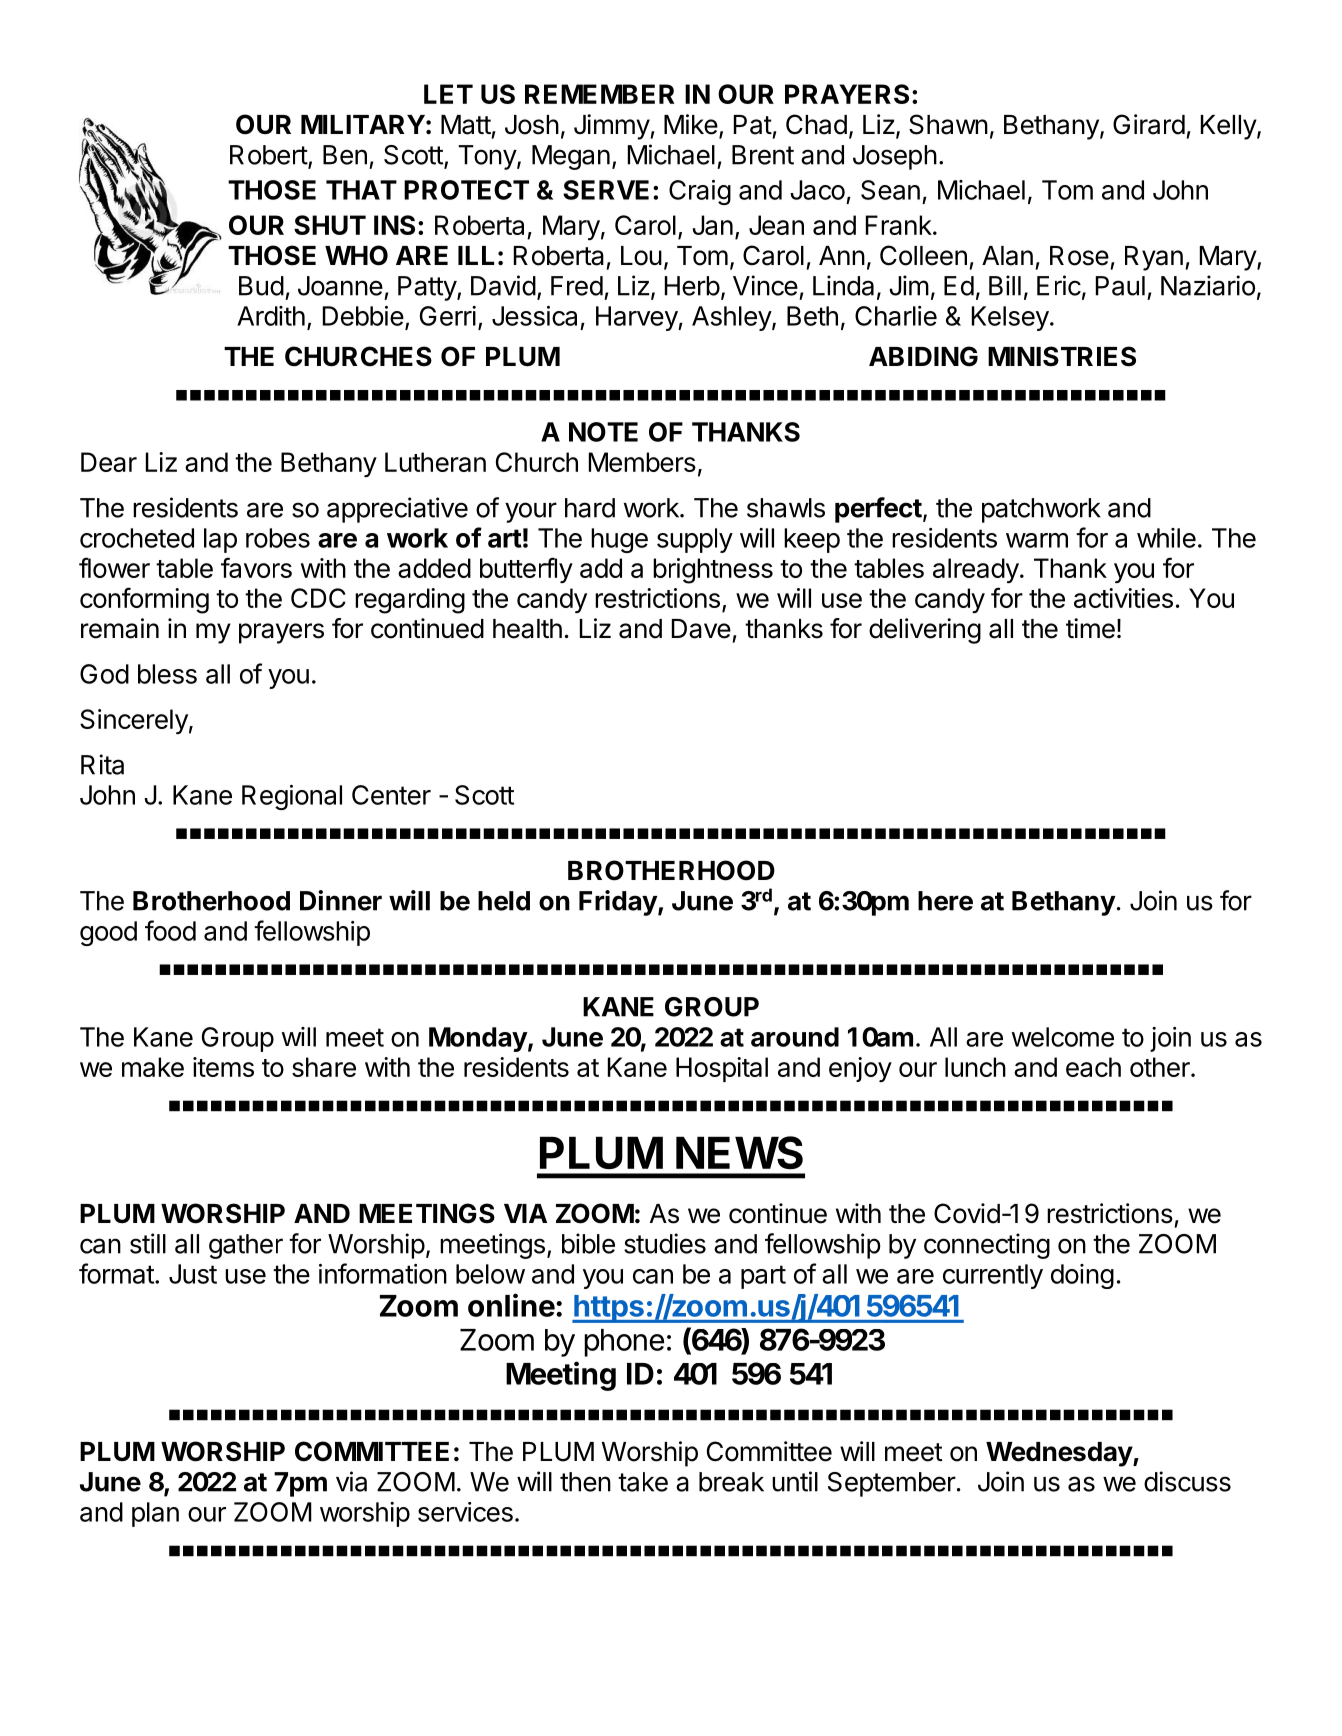 The image size is (1342, 1736). What do you see at coordinates (945, 901) in the page?
I see `here` at bounding box center [945, 901].
